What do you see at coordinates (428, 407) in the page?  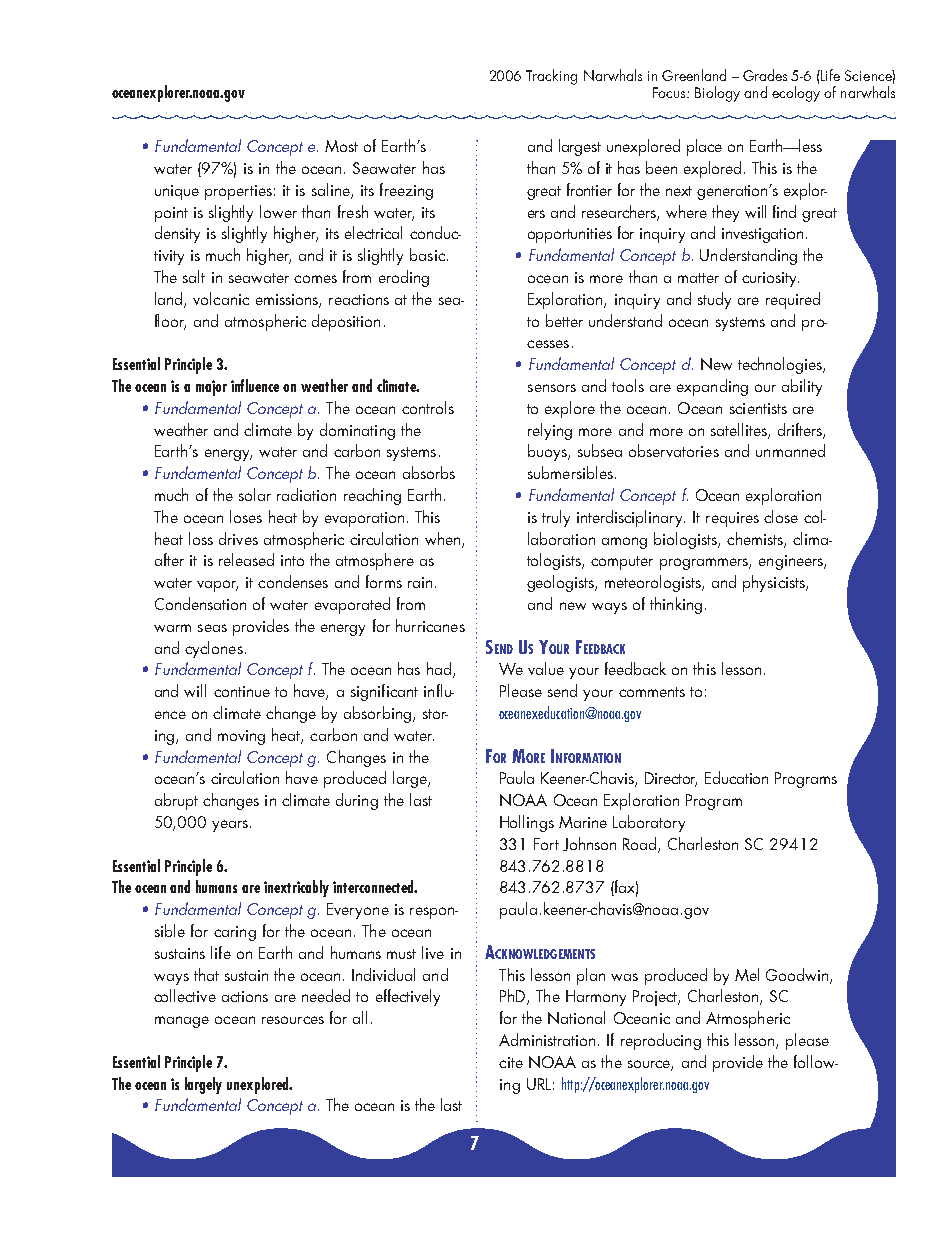 I see `controls` at bounding box center [428, 407].
